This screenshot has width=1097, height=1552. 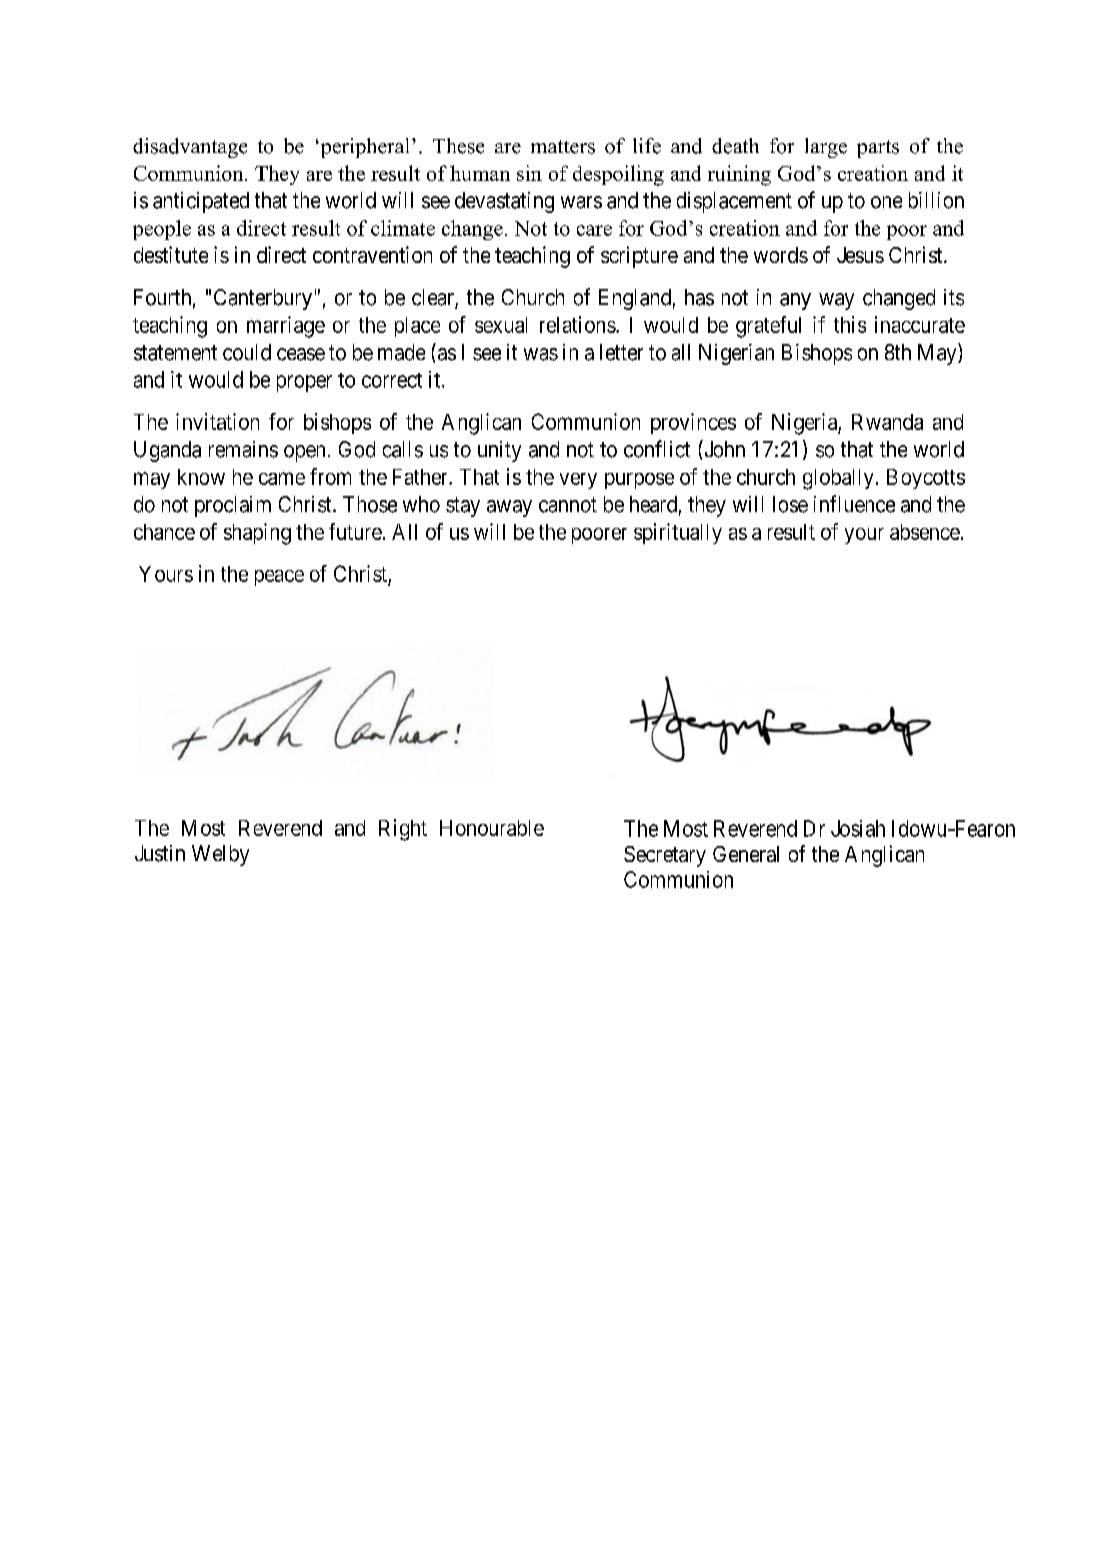 What do you see at coordinates (878, 149) in the screenshot?
I see `parts` at bounding box center [878, 149].
